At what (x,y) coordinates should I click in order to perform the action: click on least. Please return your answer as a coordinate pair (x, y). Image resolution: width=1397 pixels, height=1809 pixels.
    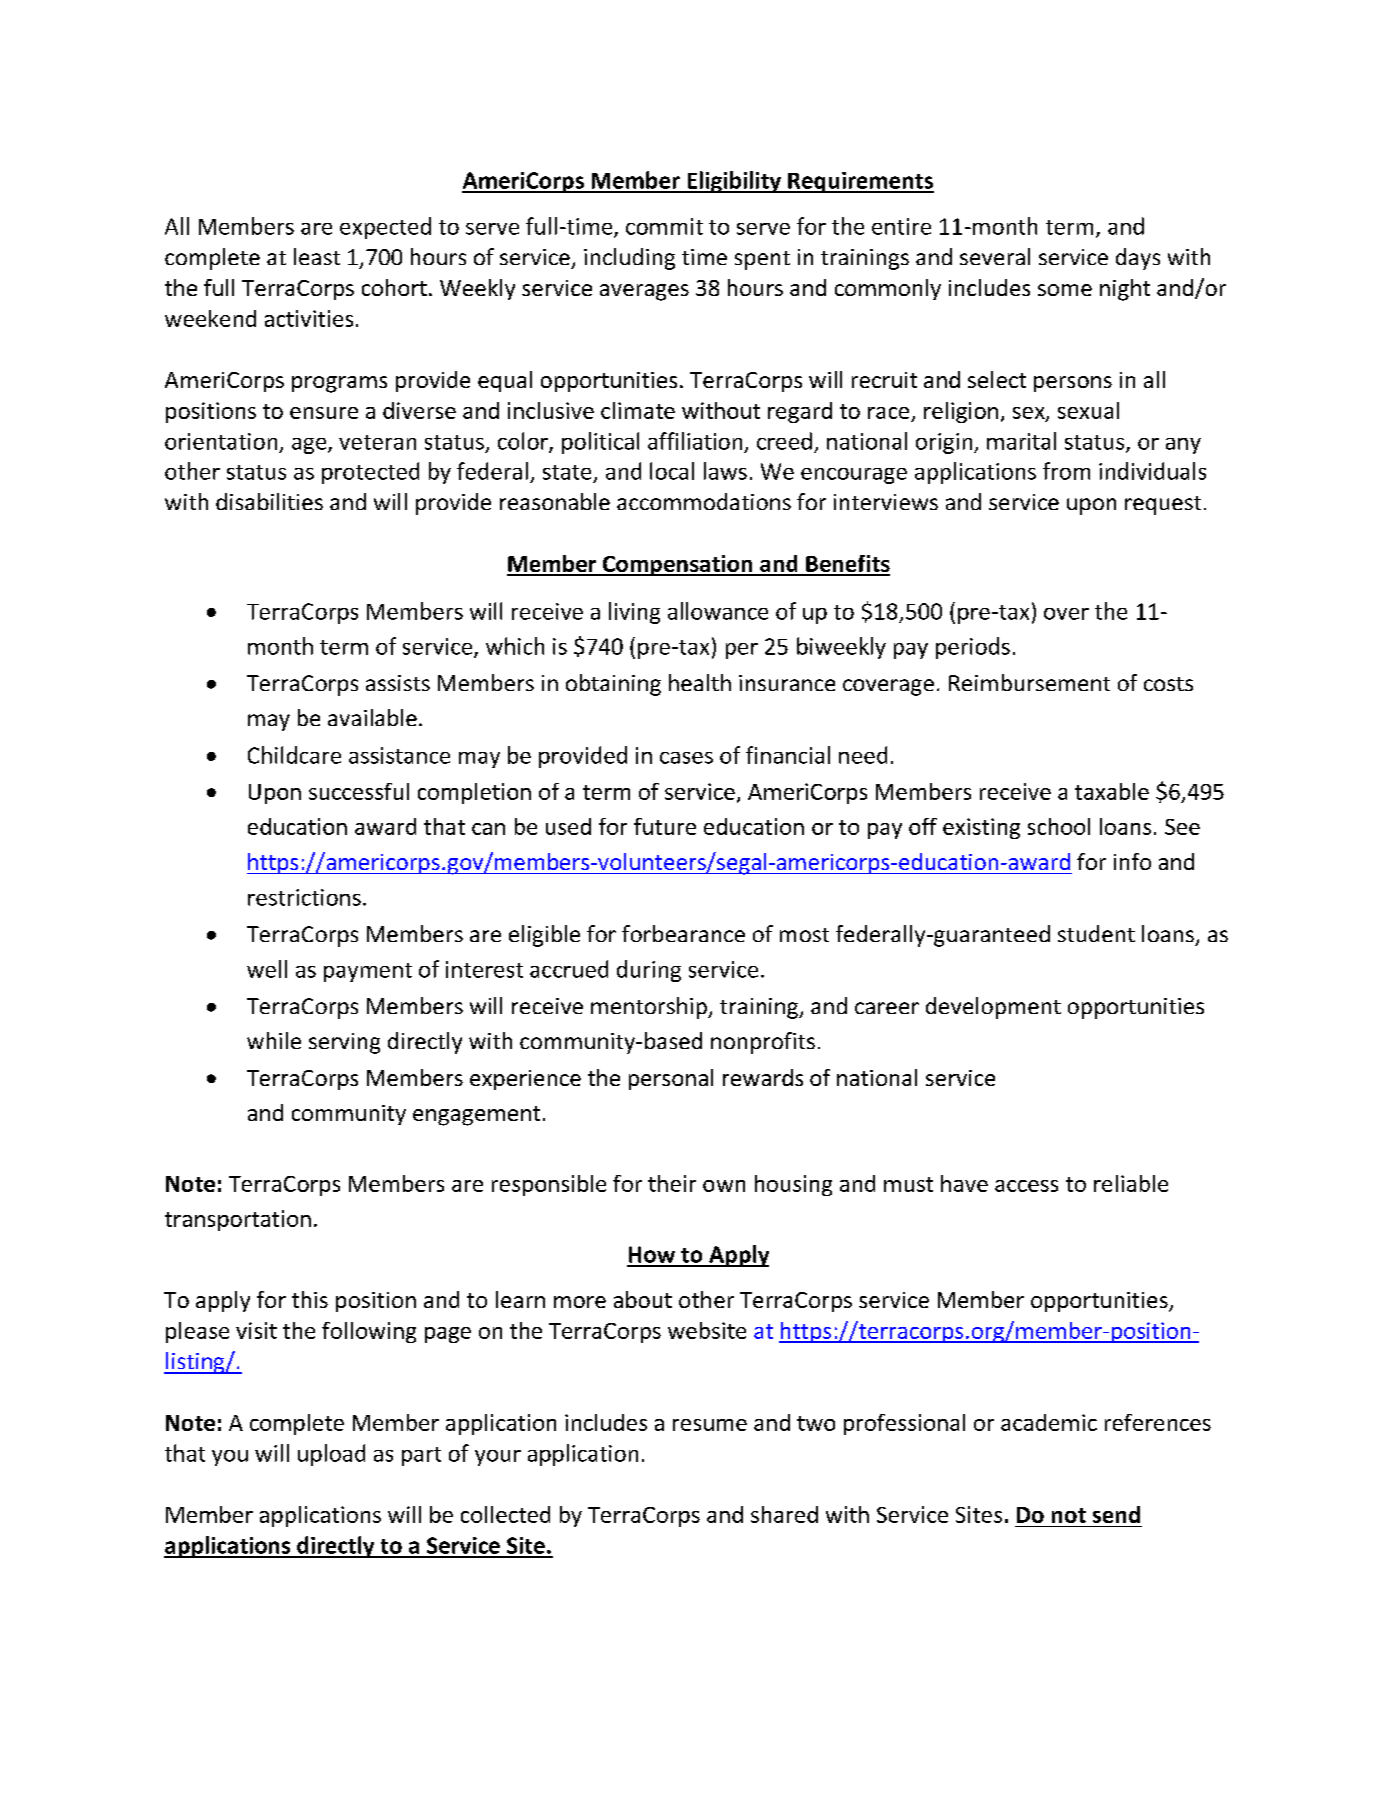
    Looking at the image, I should click on (317, 256).
